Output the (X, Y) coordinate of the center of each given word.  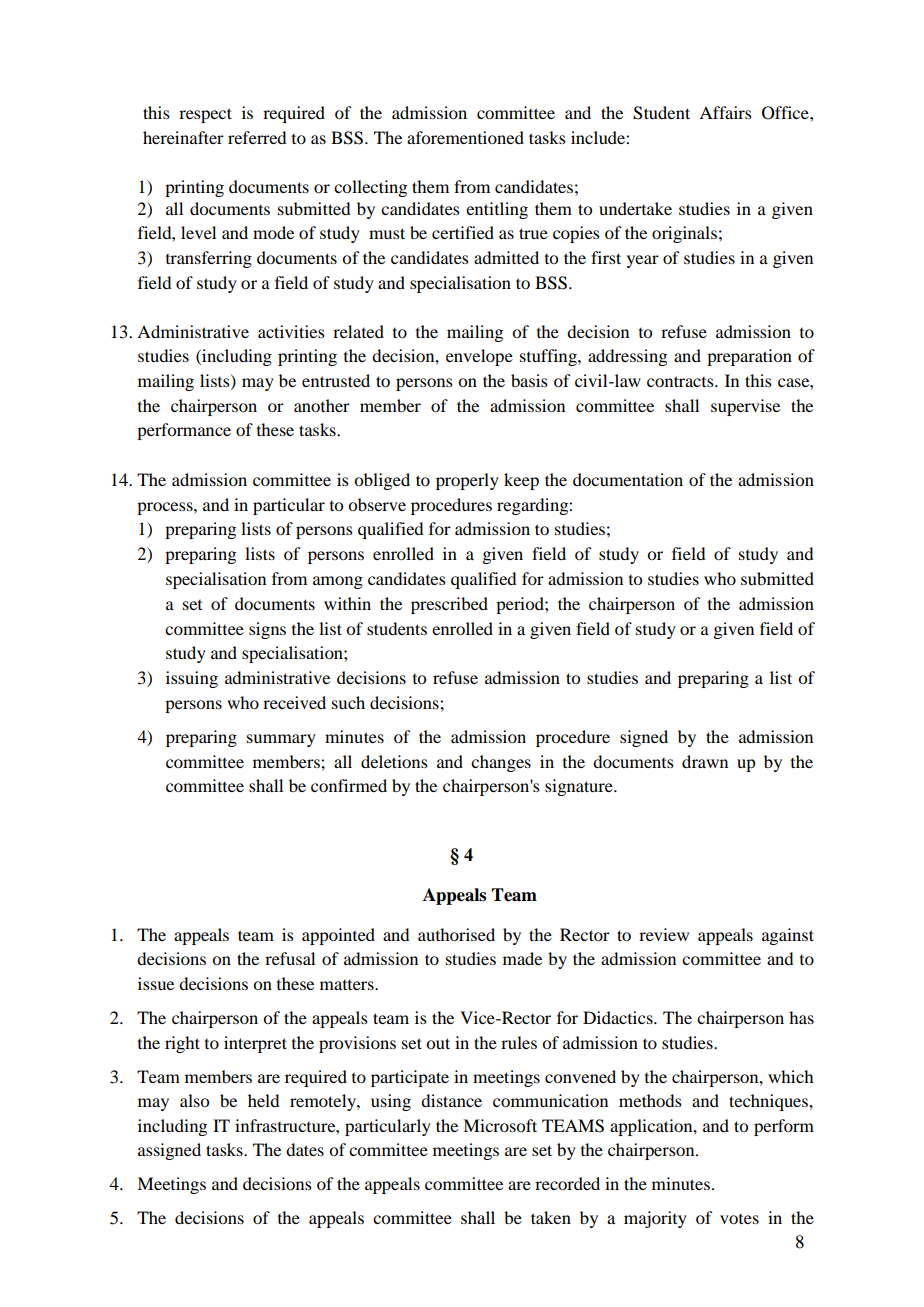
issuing (192, 679)
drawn (705, 761)
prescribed (449, 605)
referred (257, 137)
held (263, 1100)
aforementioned (465, 137)
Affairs (725, 112)
